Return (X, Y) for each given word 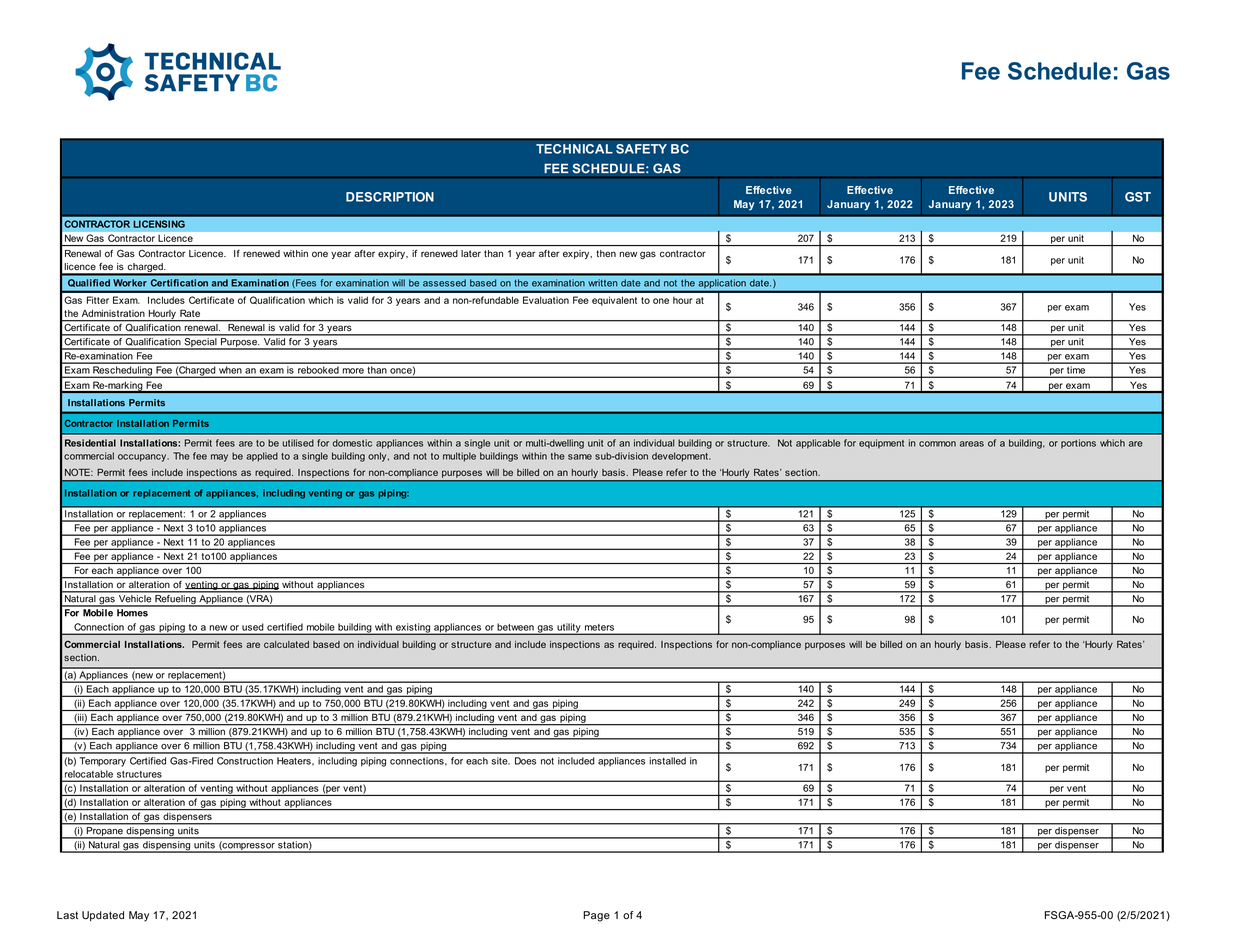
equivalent (614, 301)
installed (667, 761)
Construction (245, 761)
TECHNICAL (574, 149)
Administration (113, 313)
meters (599, 627)
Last (67, 915)
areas (972, 444)
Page (596, 916)
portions (1078, 444)
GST (1138, 197)
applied (262, 457)
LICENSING (159, 224)
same (580, 457)
